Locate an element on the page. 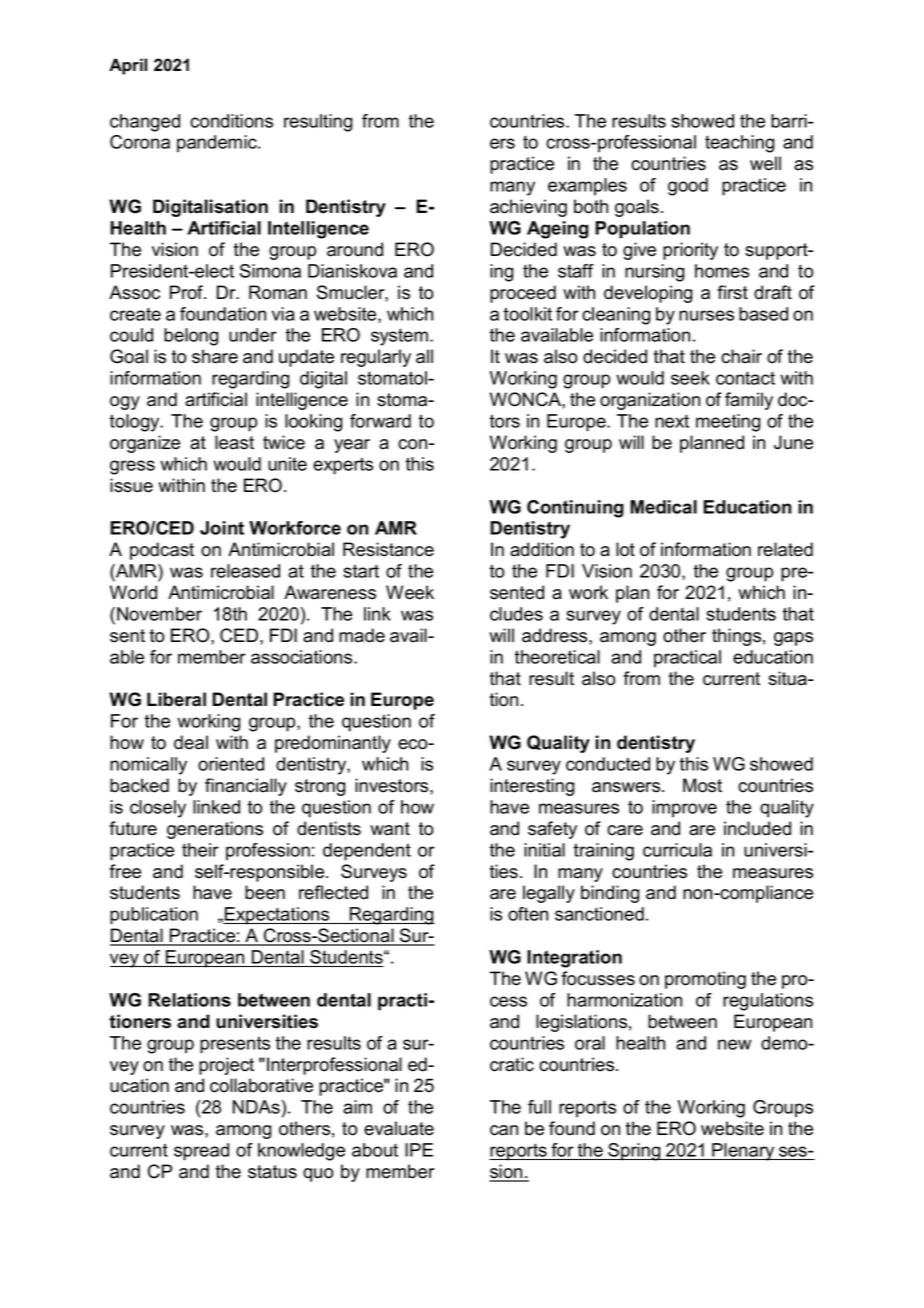 Image resolution: width=924 pixels, height=1308 pixels. often is located at coordinates (528, 914).
